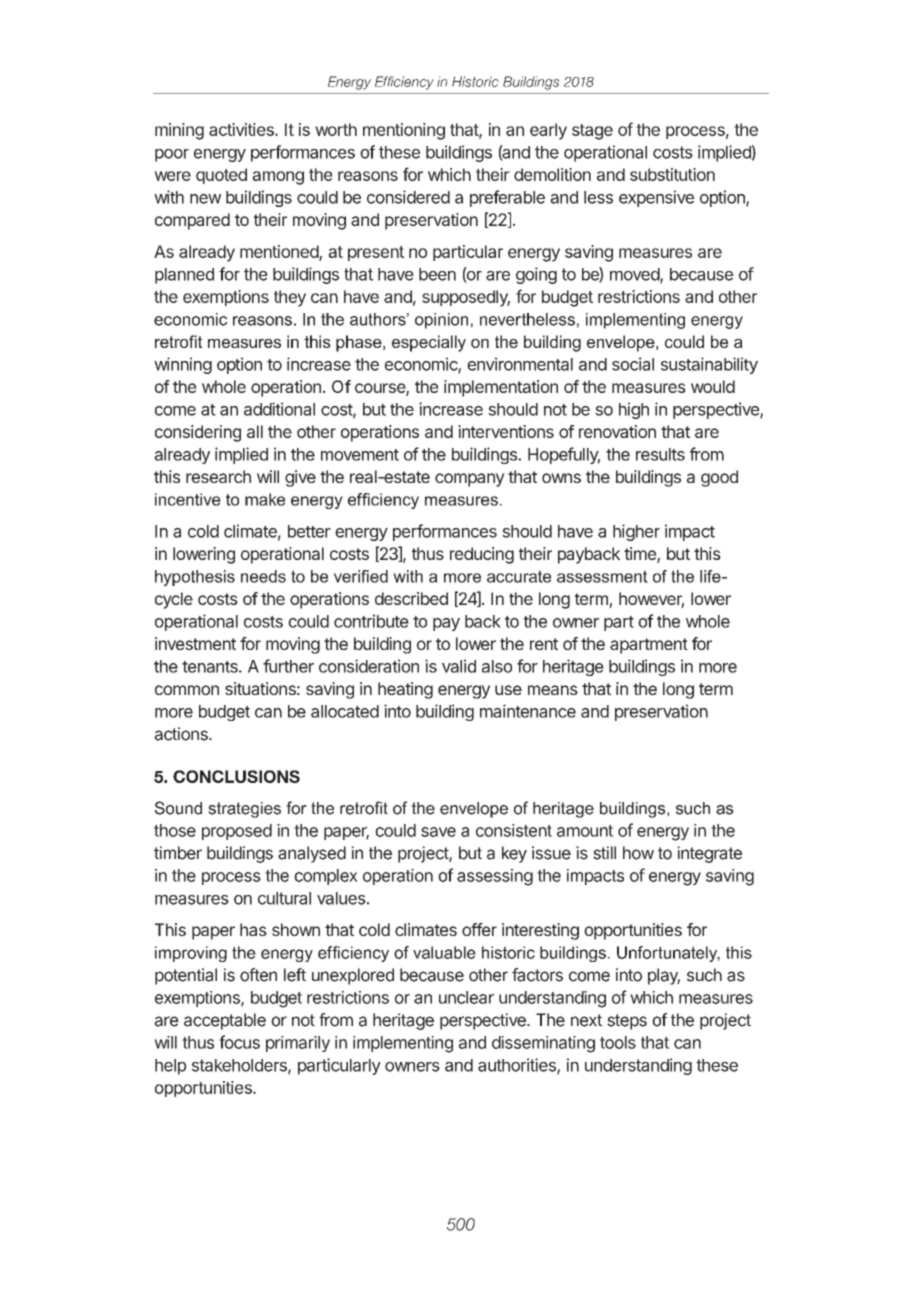  Describe the element at coordinates (236, 776) in the page. I see `CONCLUSIONS` at that location.
